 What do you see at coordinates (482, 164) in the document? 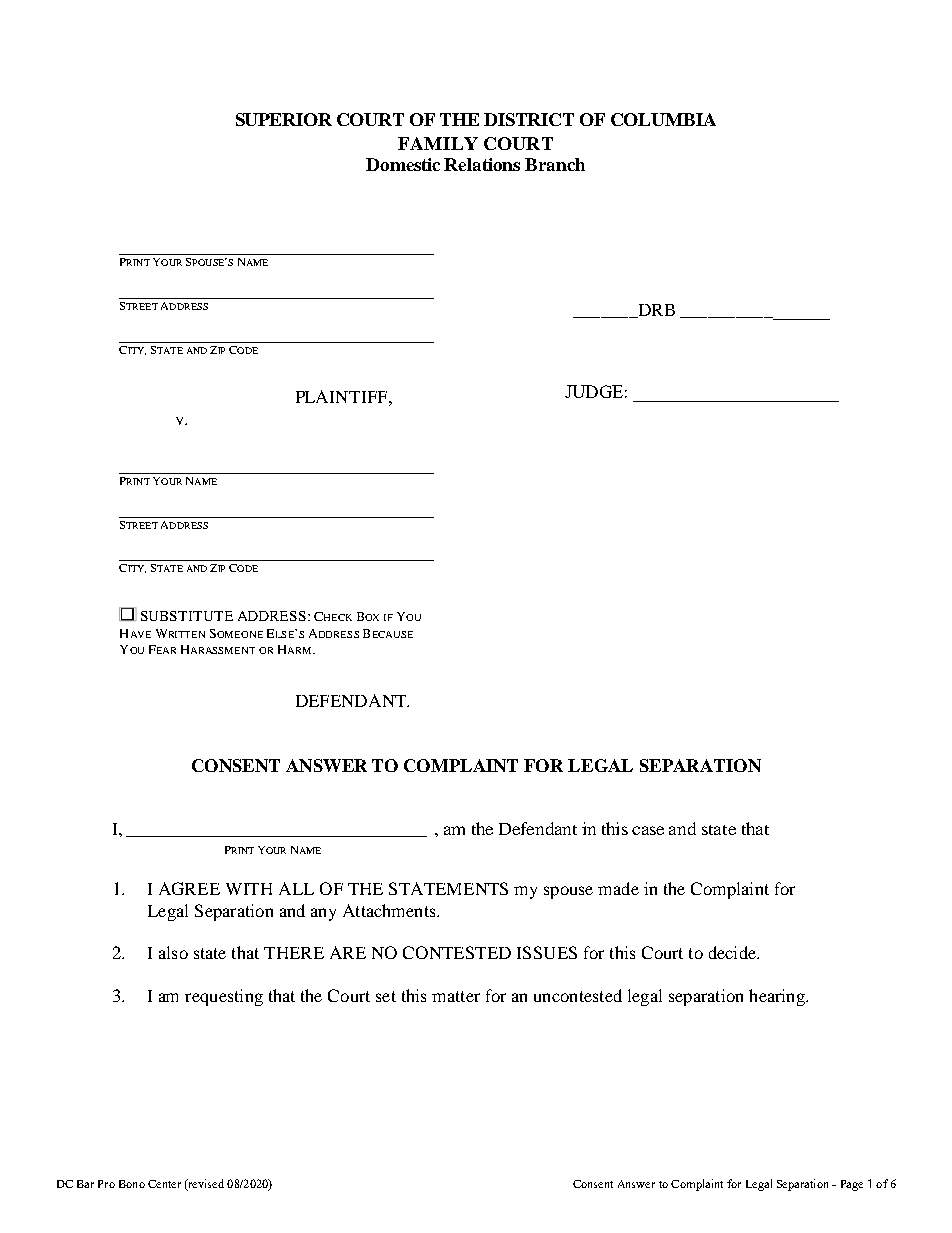
I see `Relations` at bounding box center [482, 164].
